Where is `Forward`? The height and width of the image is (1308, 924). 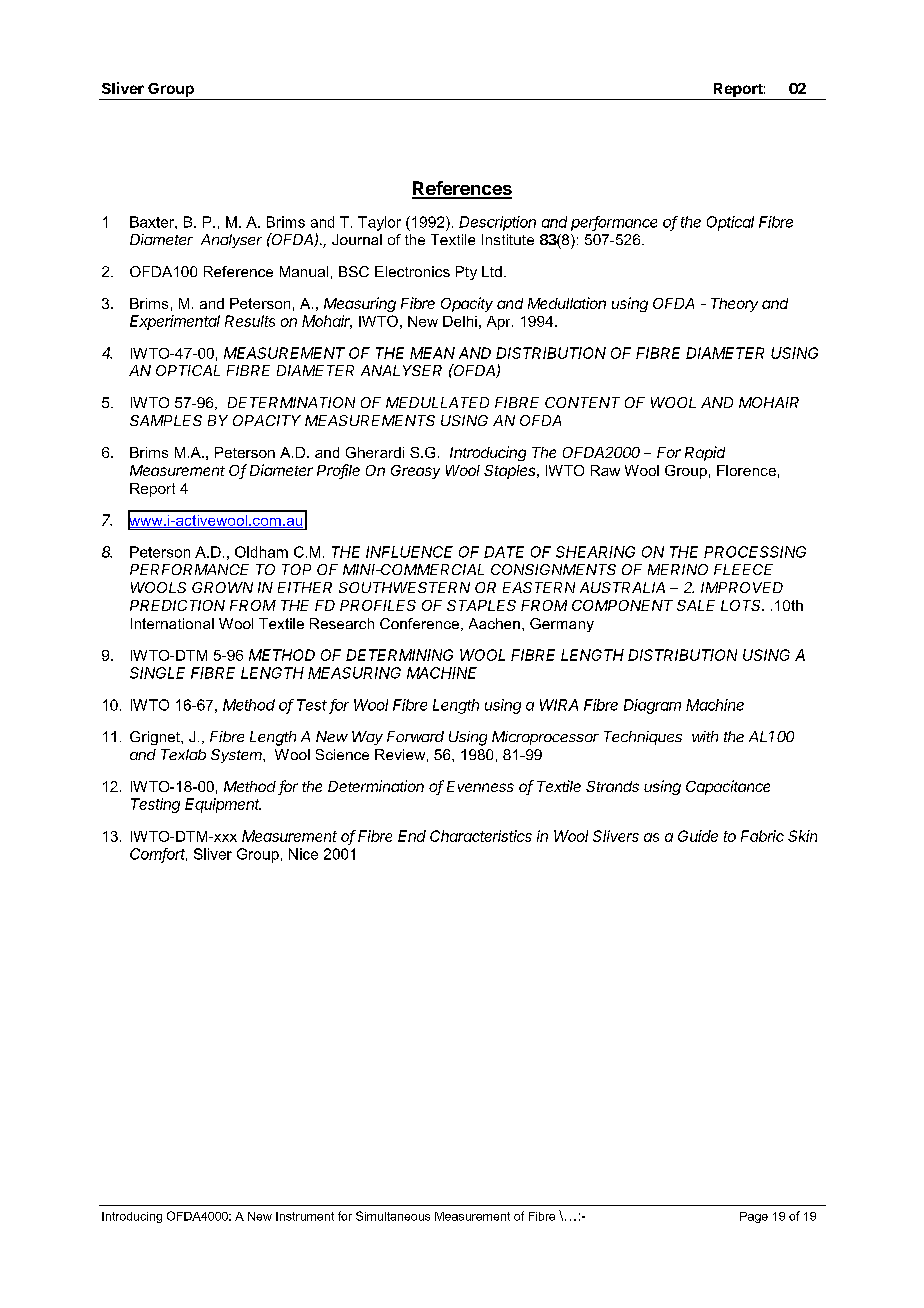 Forward is located at coordinates (415, 736).
